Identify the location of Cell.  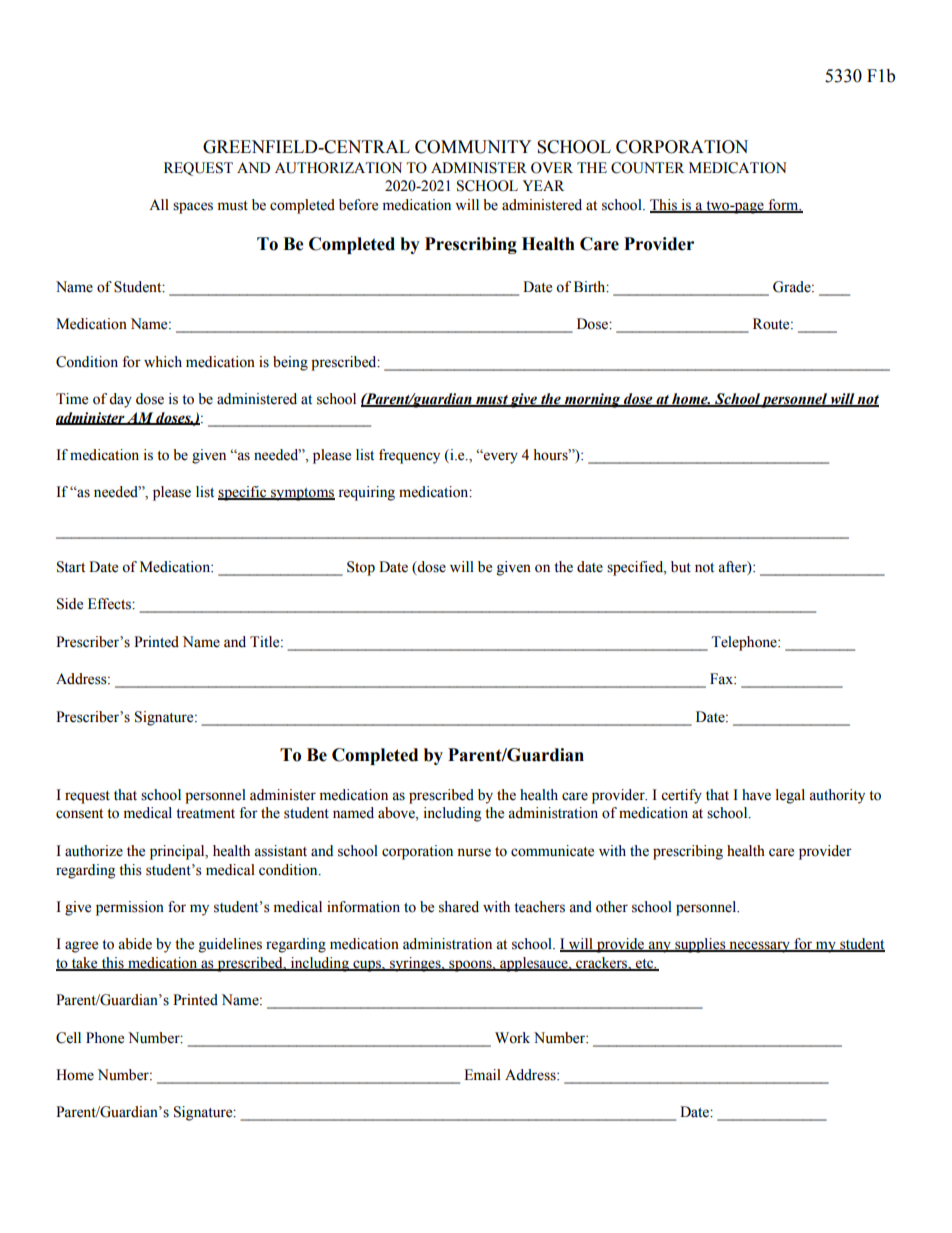
(68, 1038).
